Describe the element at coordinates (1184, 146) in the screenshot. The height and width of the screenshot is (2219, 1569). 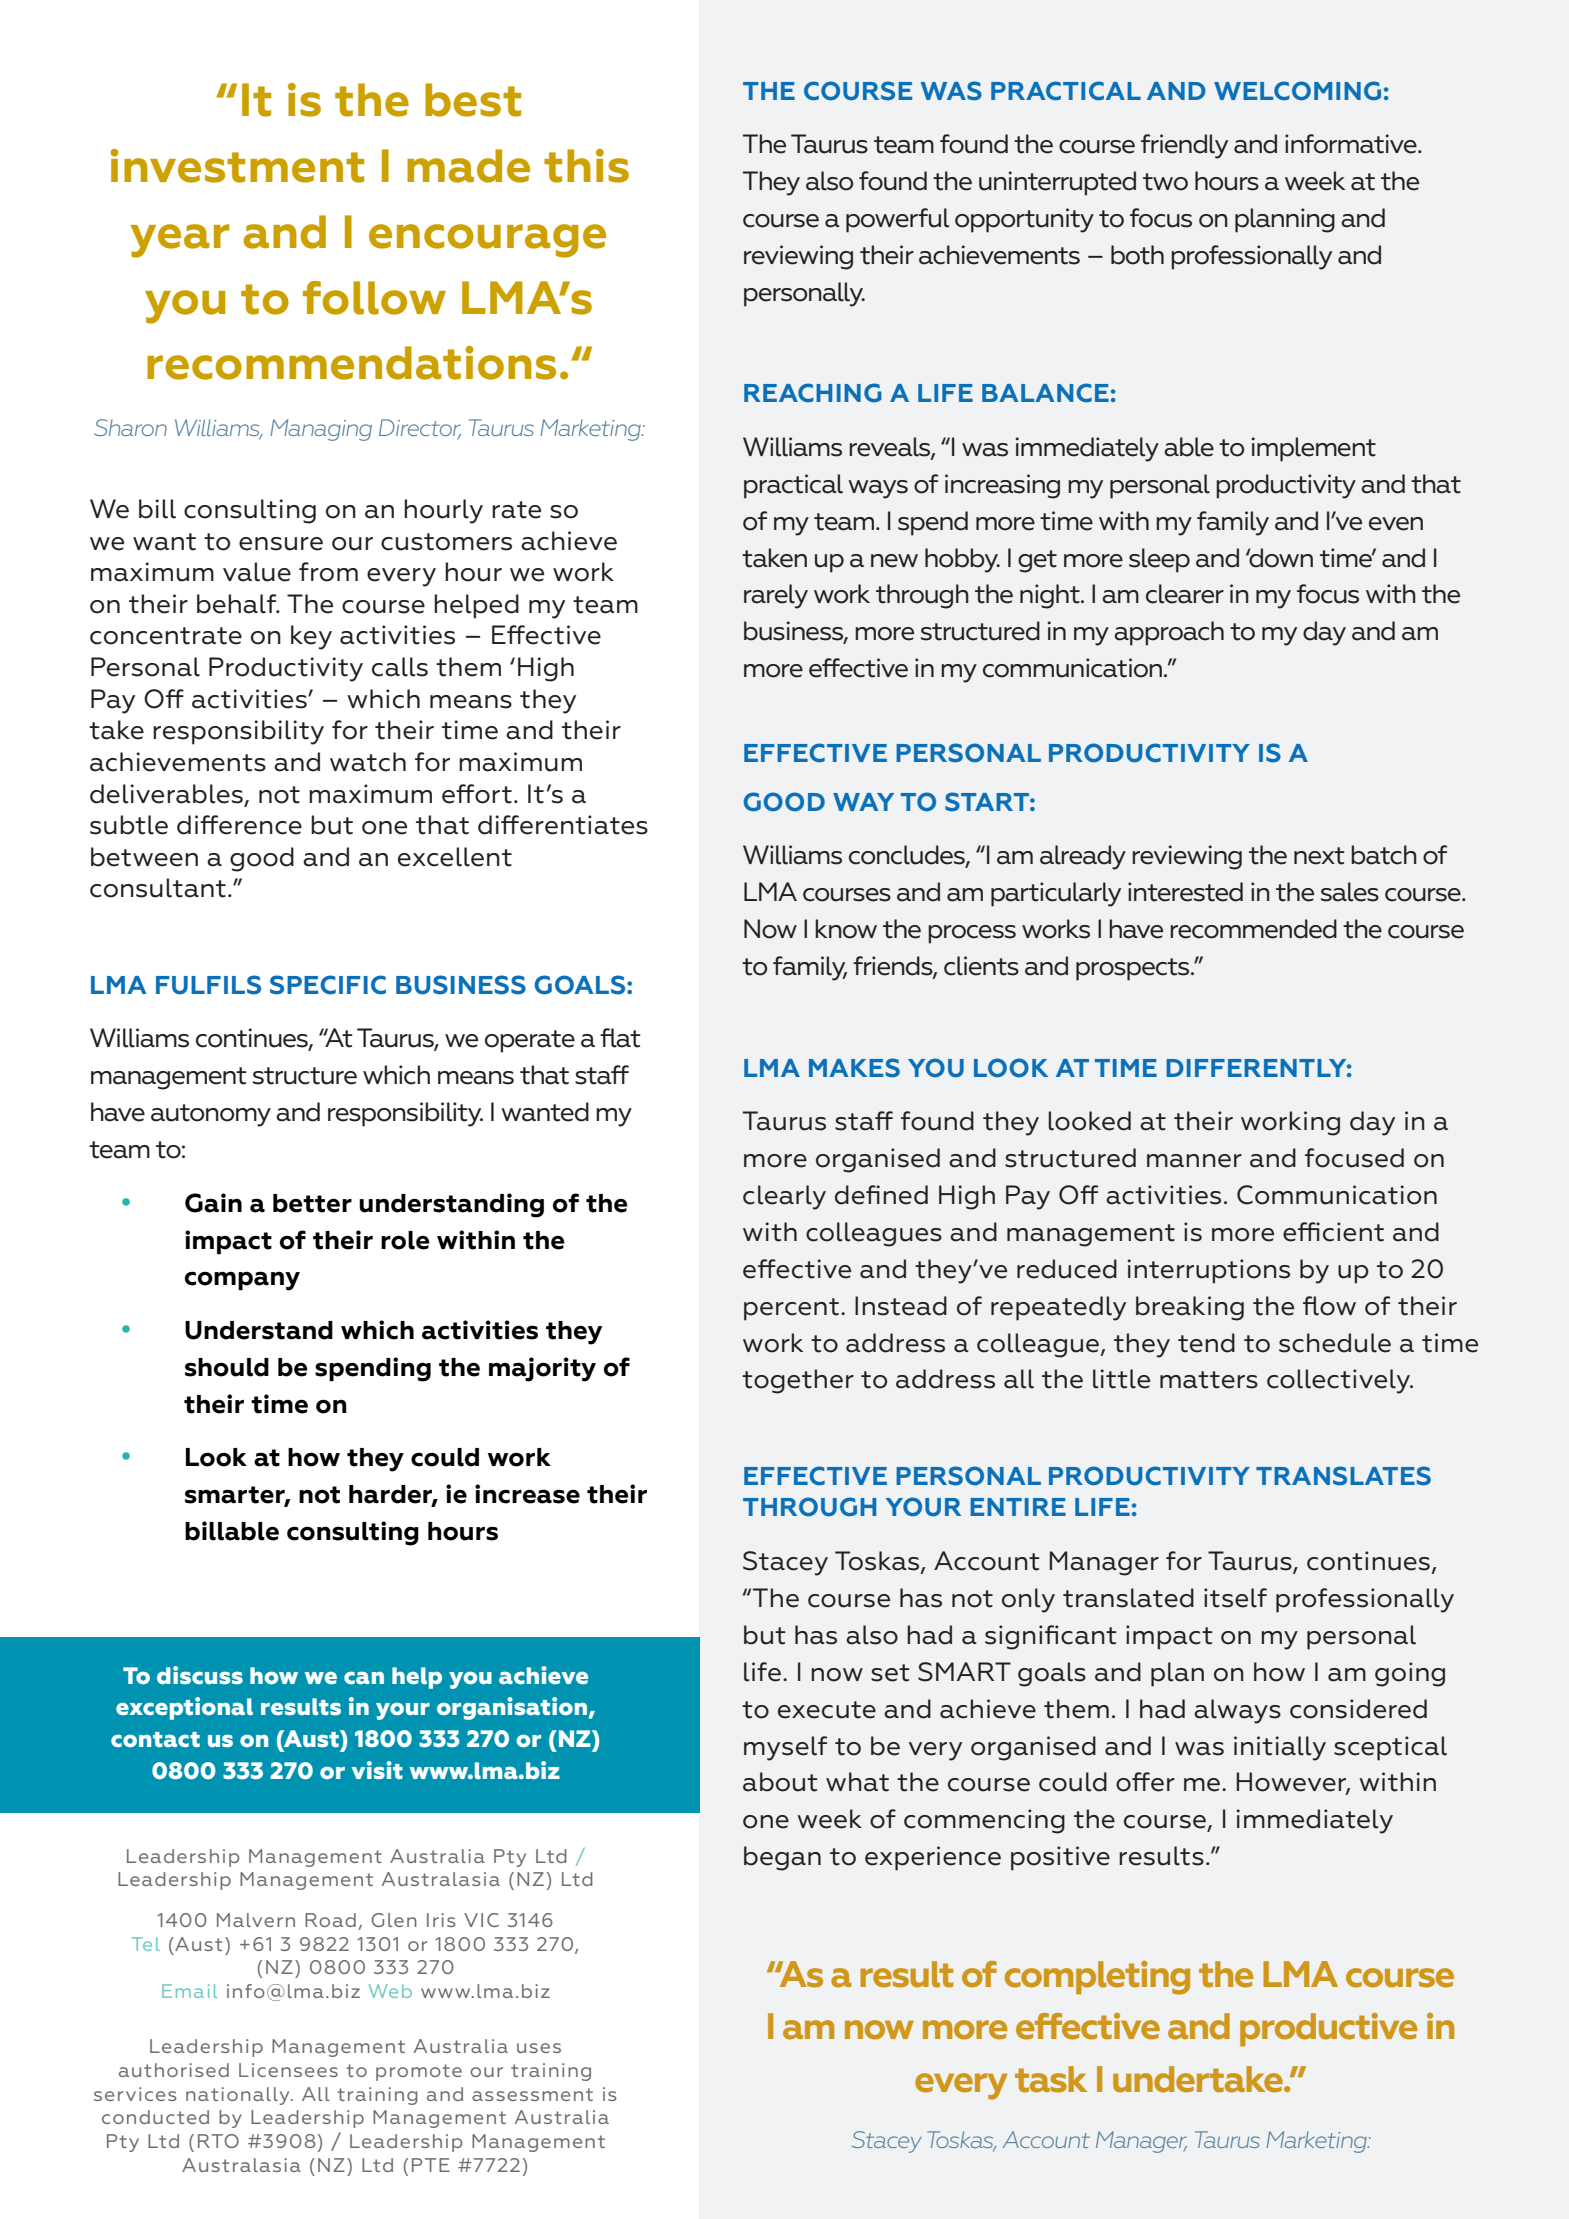
I see `friendly` at that location.
